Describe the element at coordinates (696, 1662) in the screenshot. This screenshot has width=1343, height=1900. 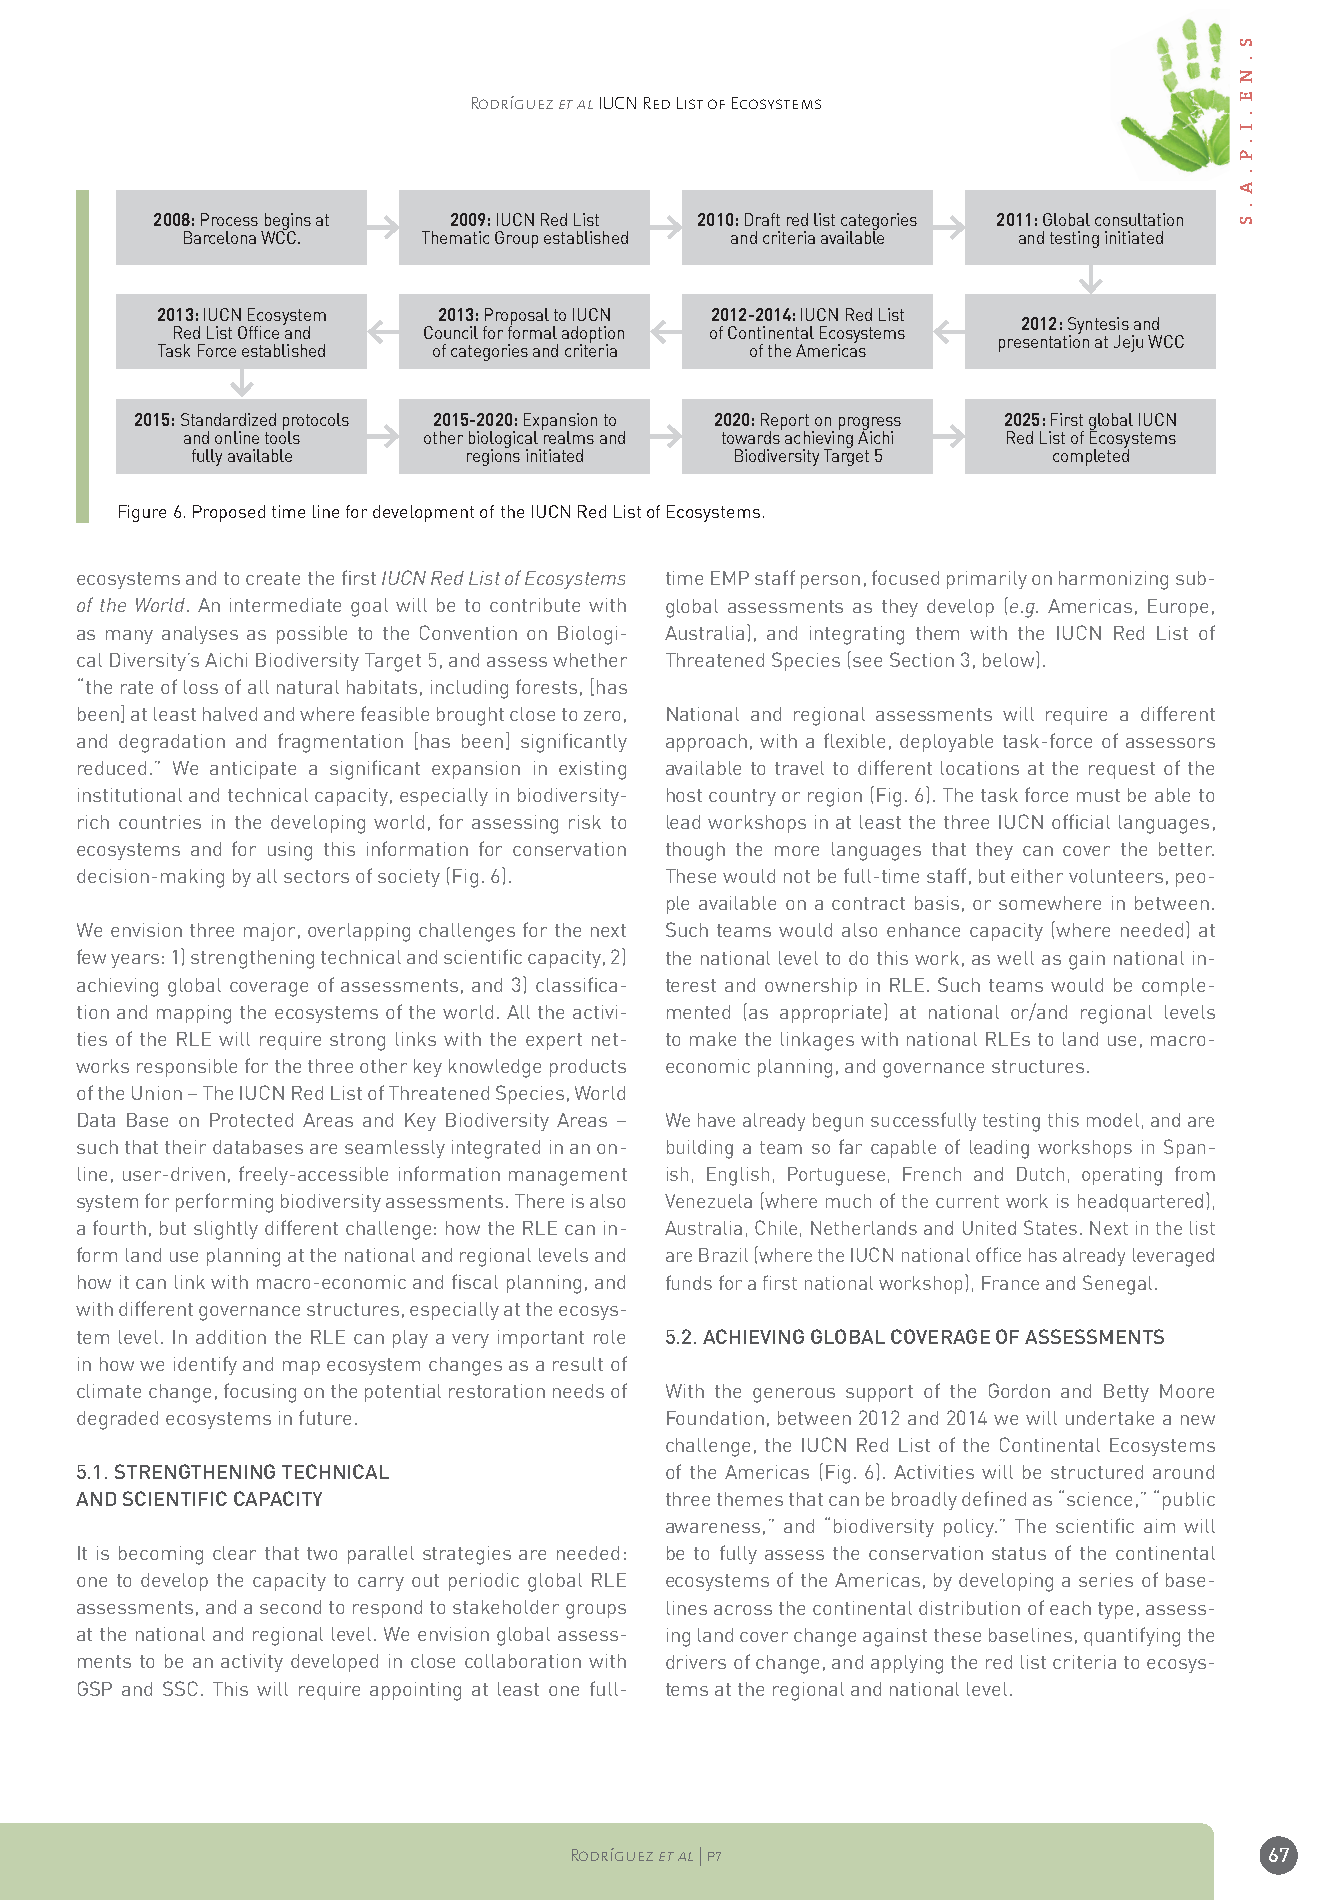
I see `drivers` at that location.
